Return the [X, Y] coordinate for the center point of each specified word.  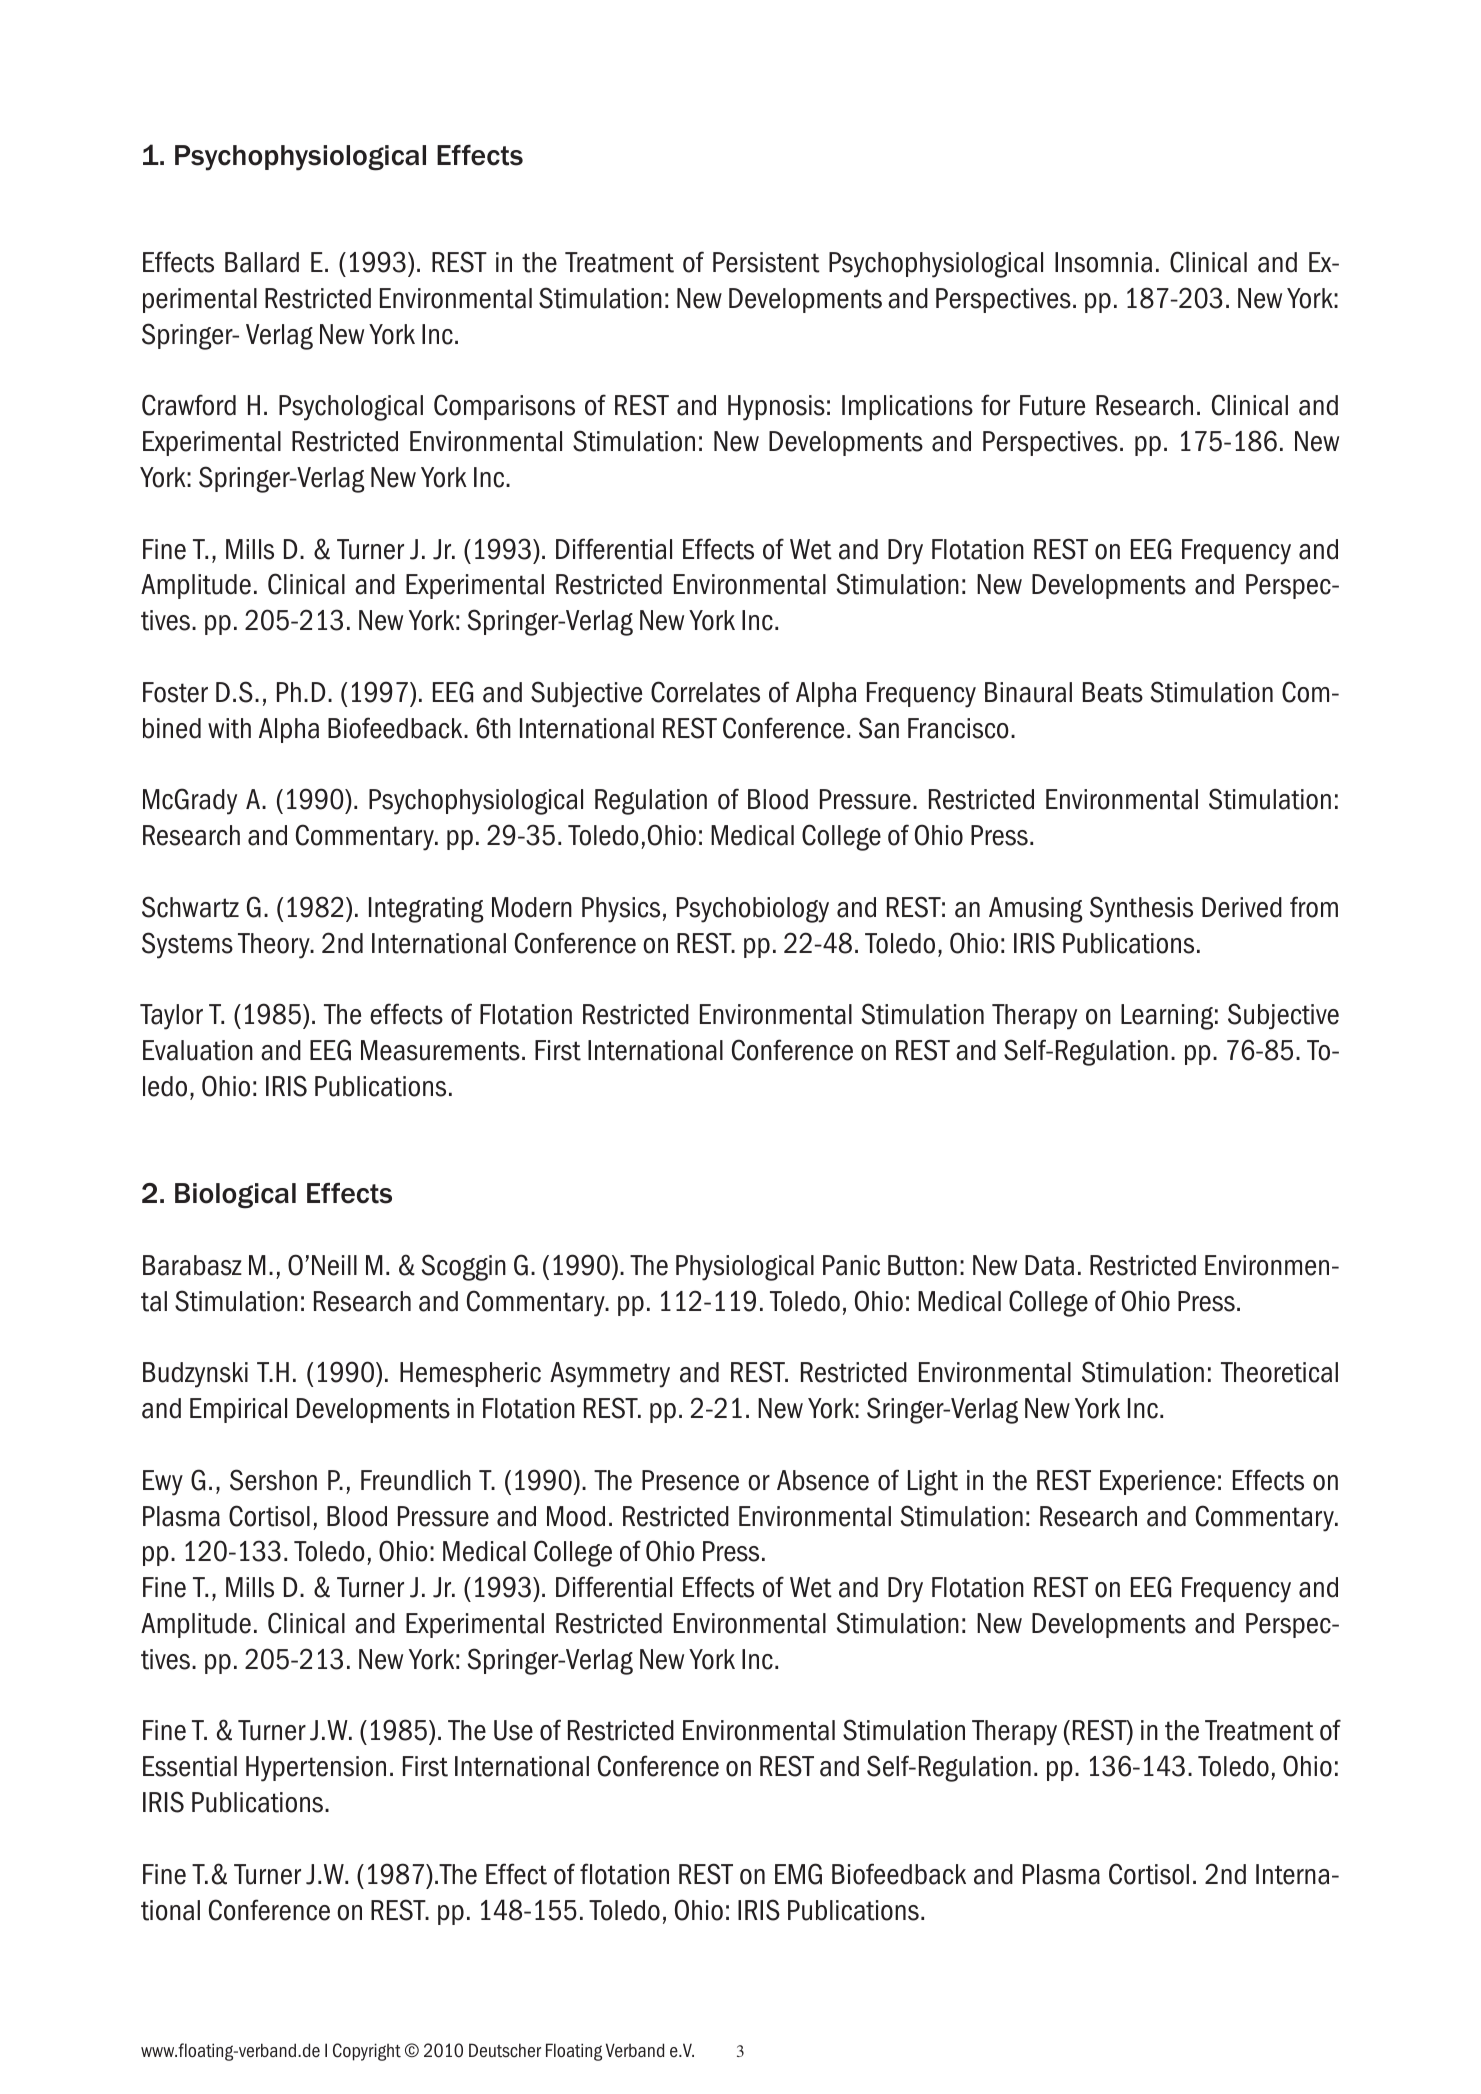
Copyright [367, 2052]
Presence [690, 1480]
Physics [621, 910]
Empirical [238, 1410]
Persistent [766, 262]
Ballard [262, 262]
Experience [1157, 1482]
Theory [275, 946]
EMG [798, 1874]
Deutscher [505, 2050]
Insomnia [1103, 262]
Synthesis [1141, 909]
